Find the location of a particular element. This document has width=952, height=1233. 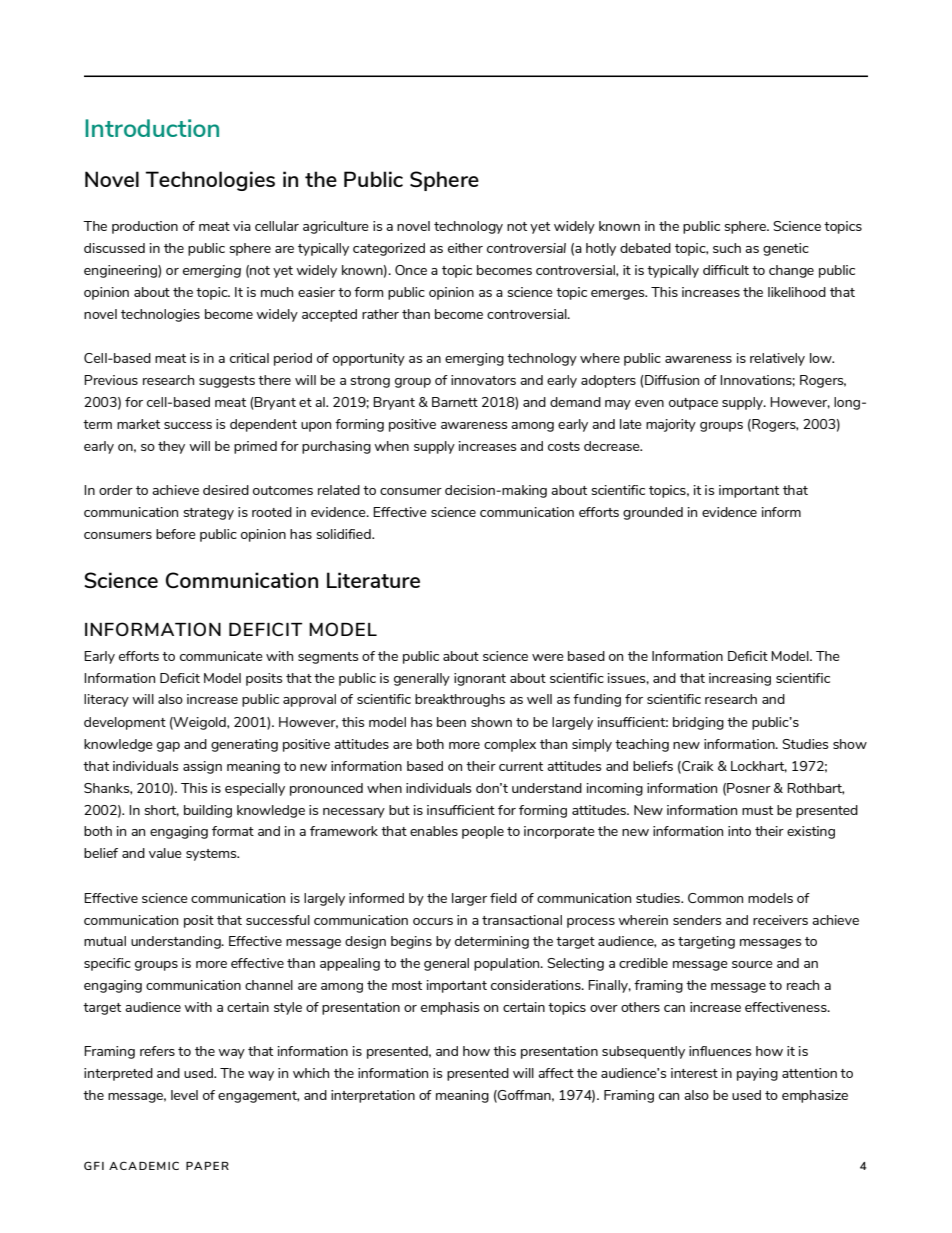

Introduction is located at coordinates (152, 128).
